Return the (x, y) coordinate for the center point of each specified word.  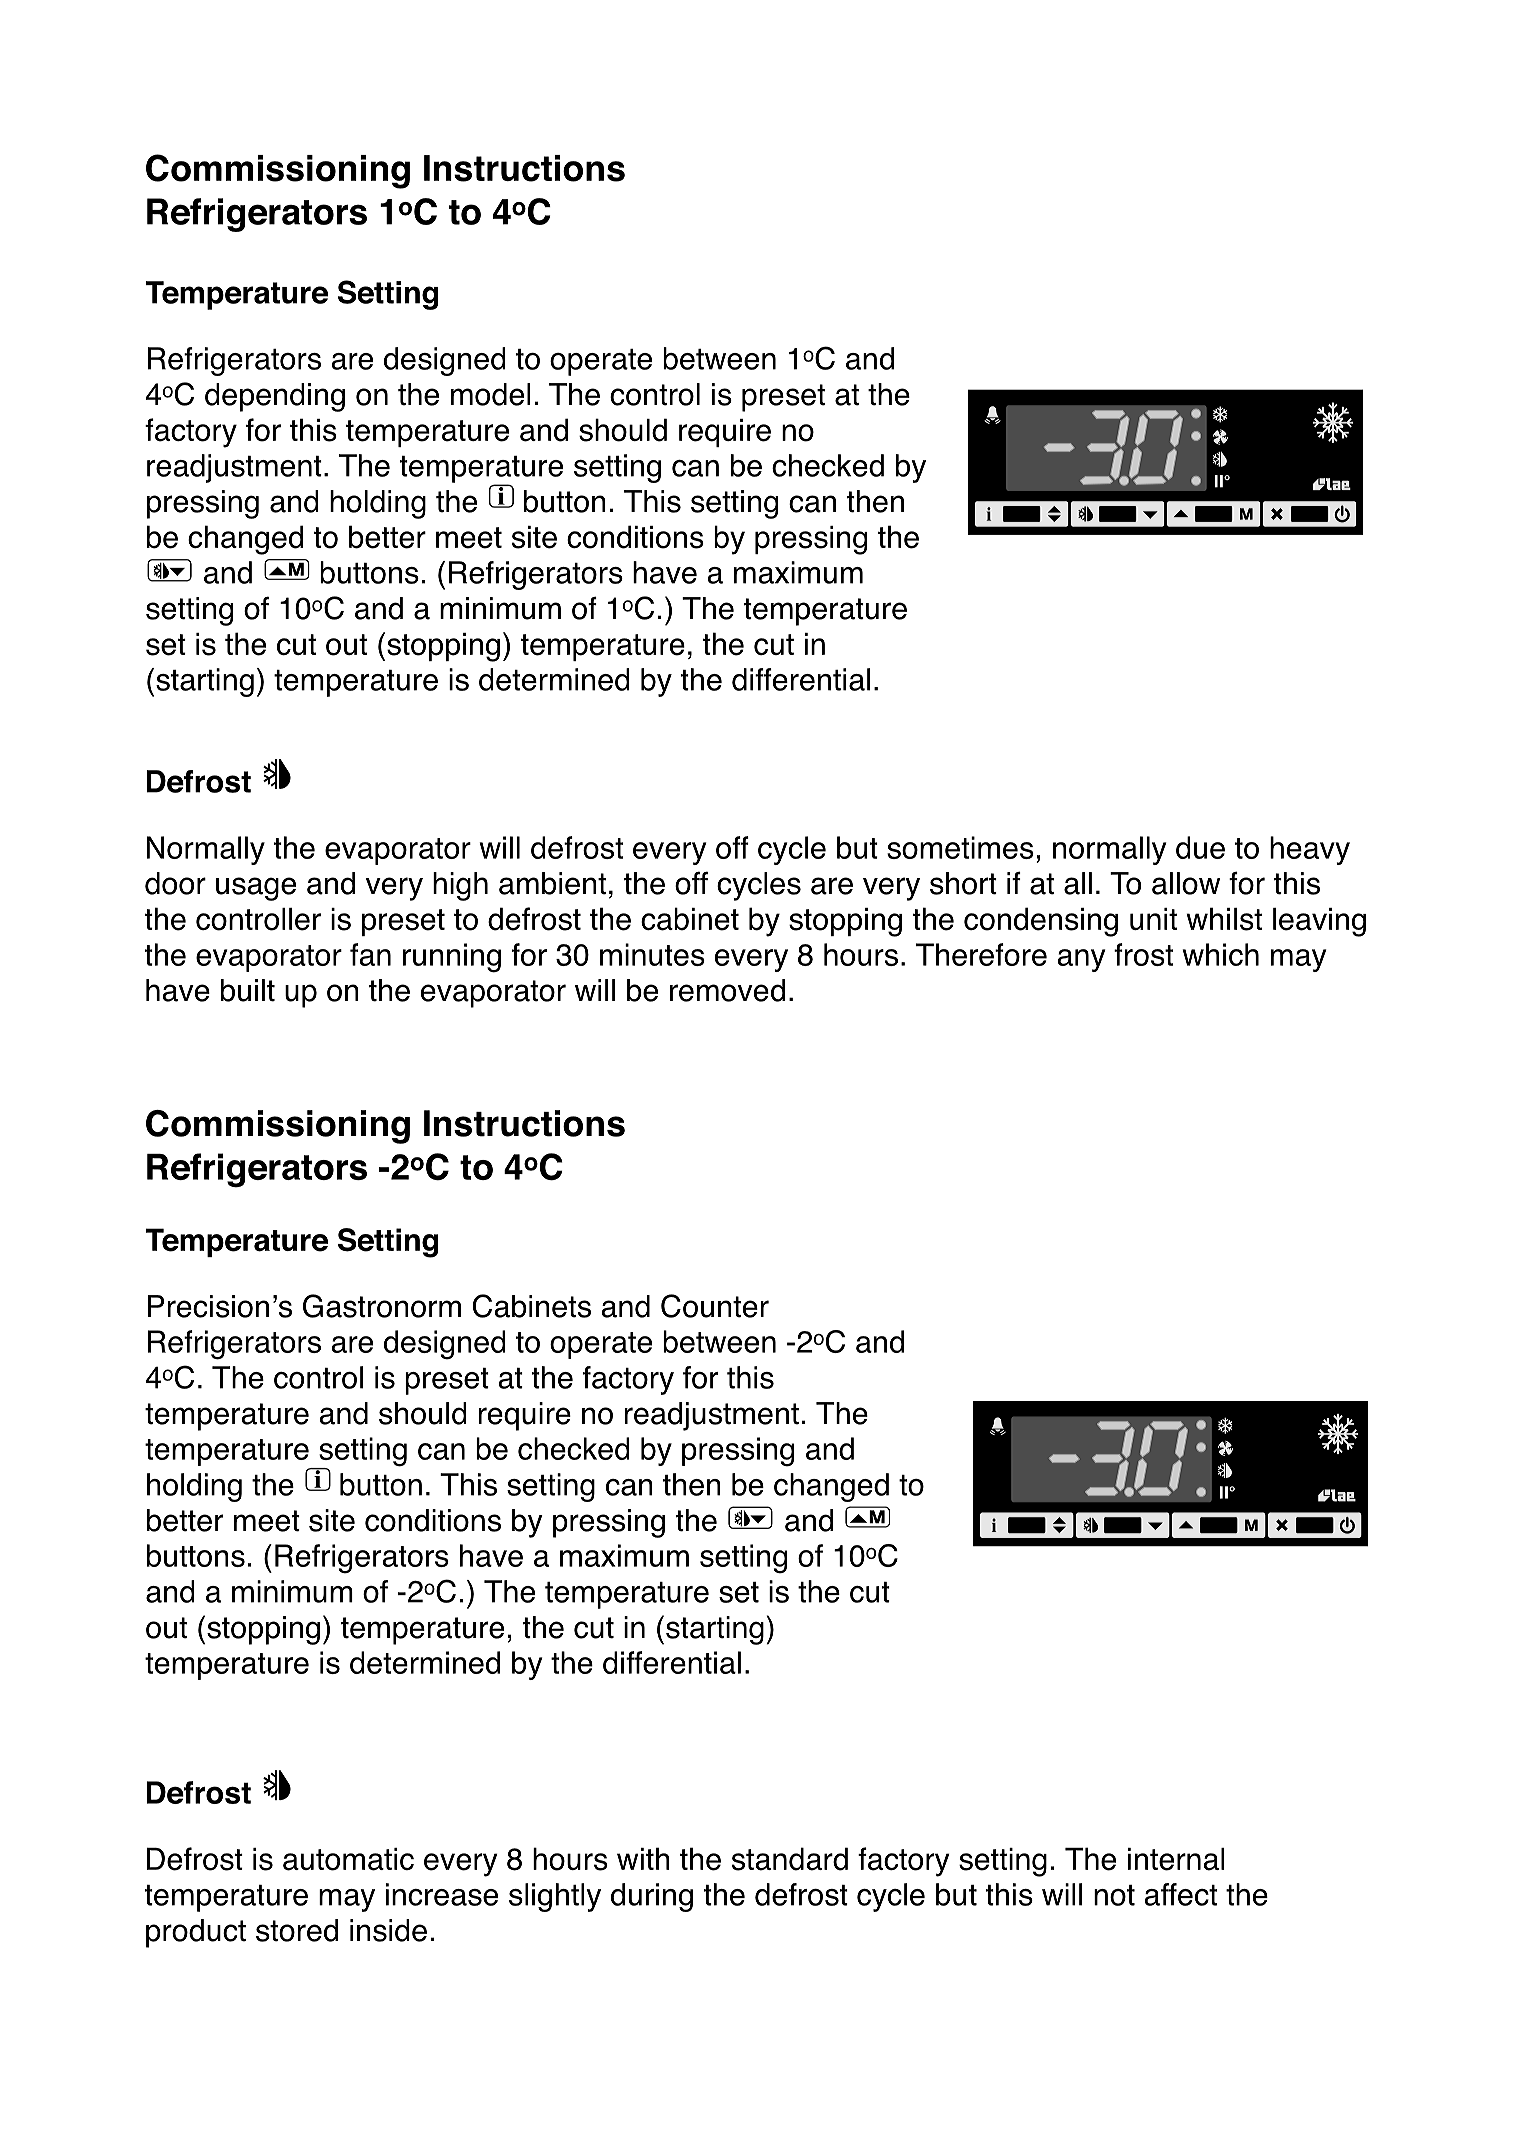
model (491, 394)
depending (275, 397)
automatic (348, 1859)
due (1200, 847)
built (248, 990)
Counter (715, 1306)
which (1221, 954)
